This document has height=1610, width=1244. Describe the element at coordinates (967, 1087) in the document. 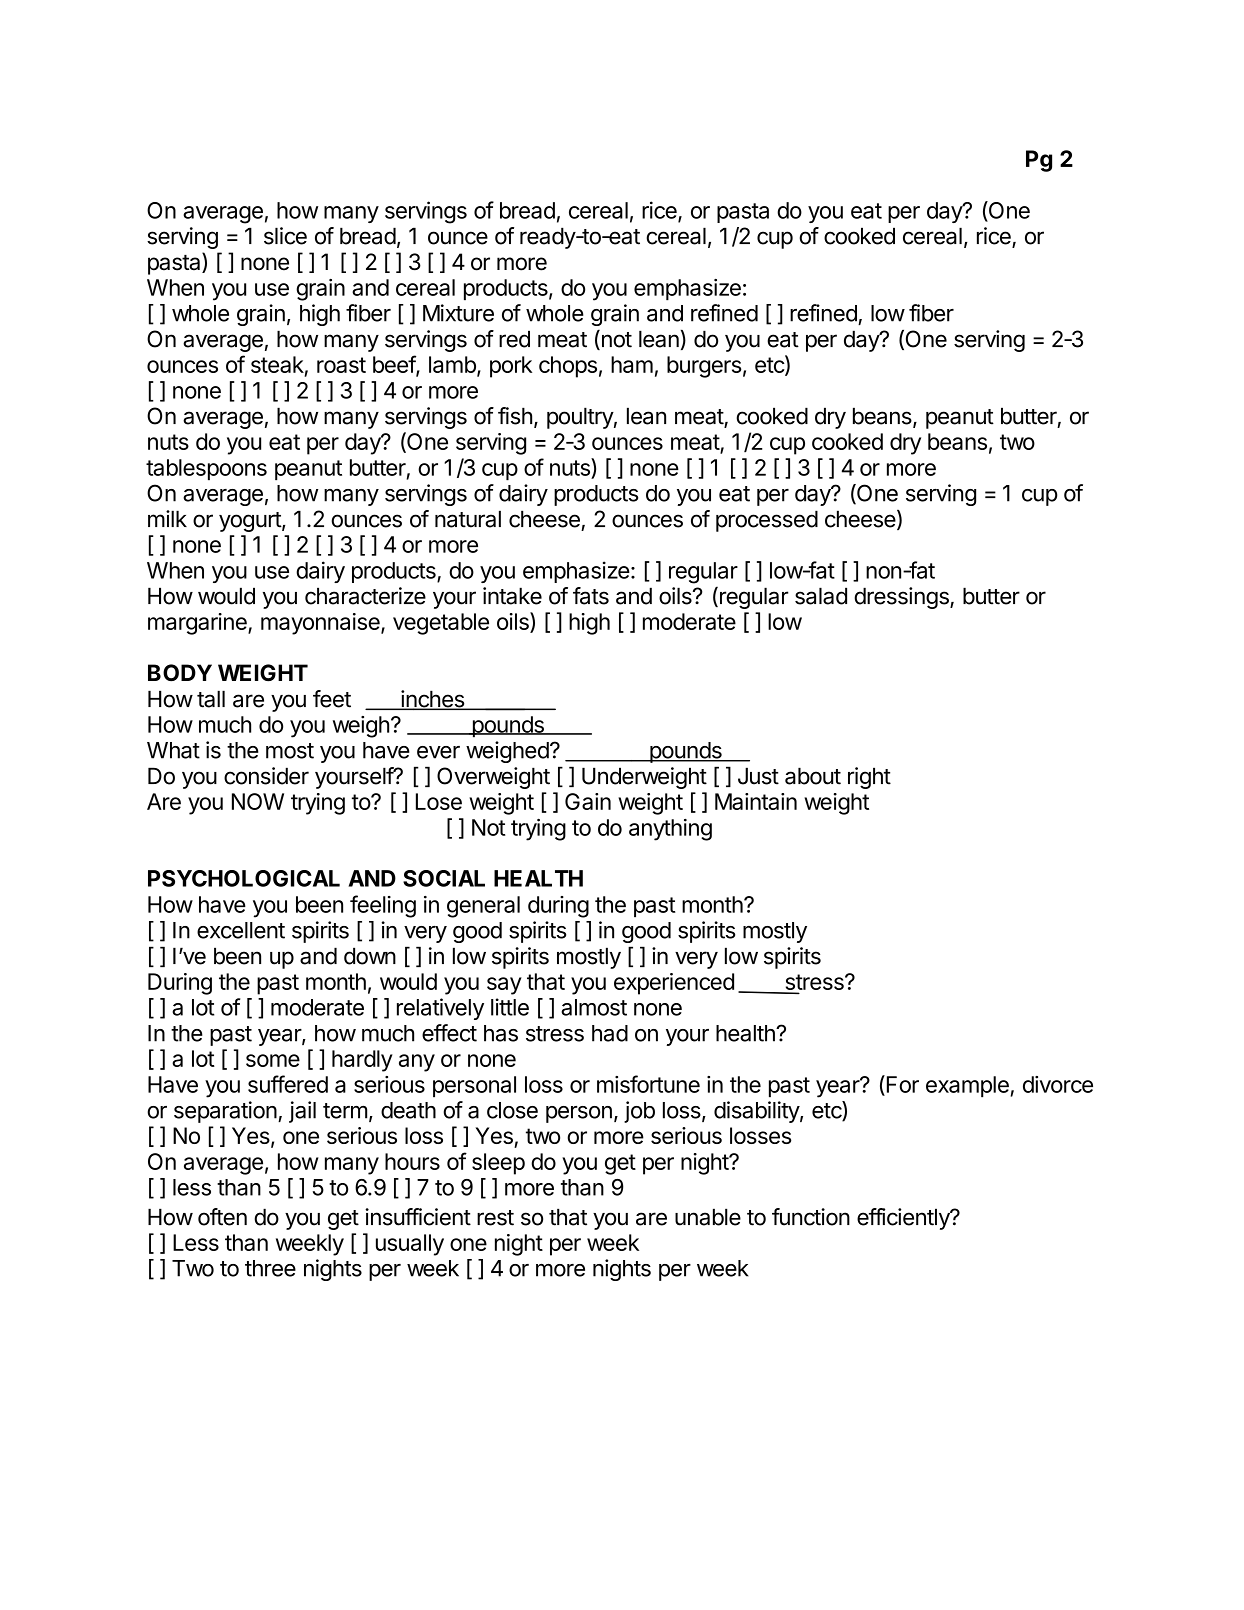

I see `example` at that location.
